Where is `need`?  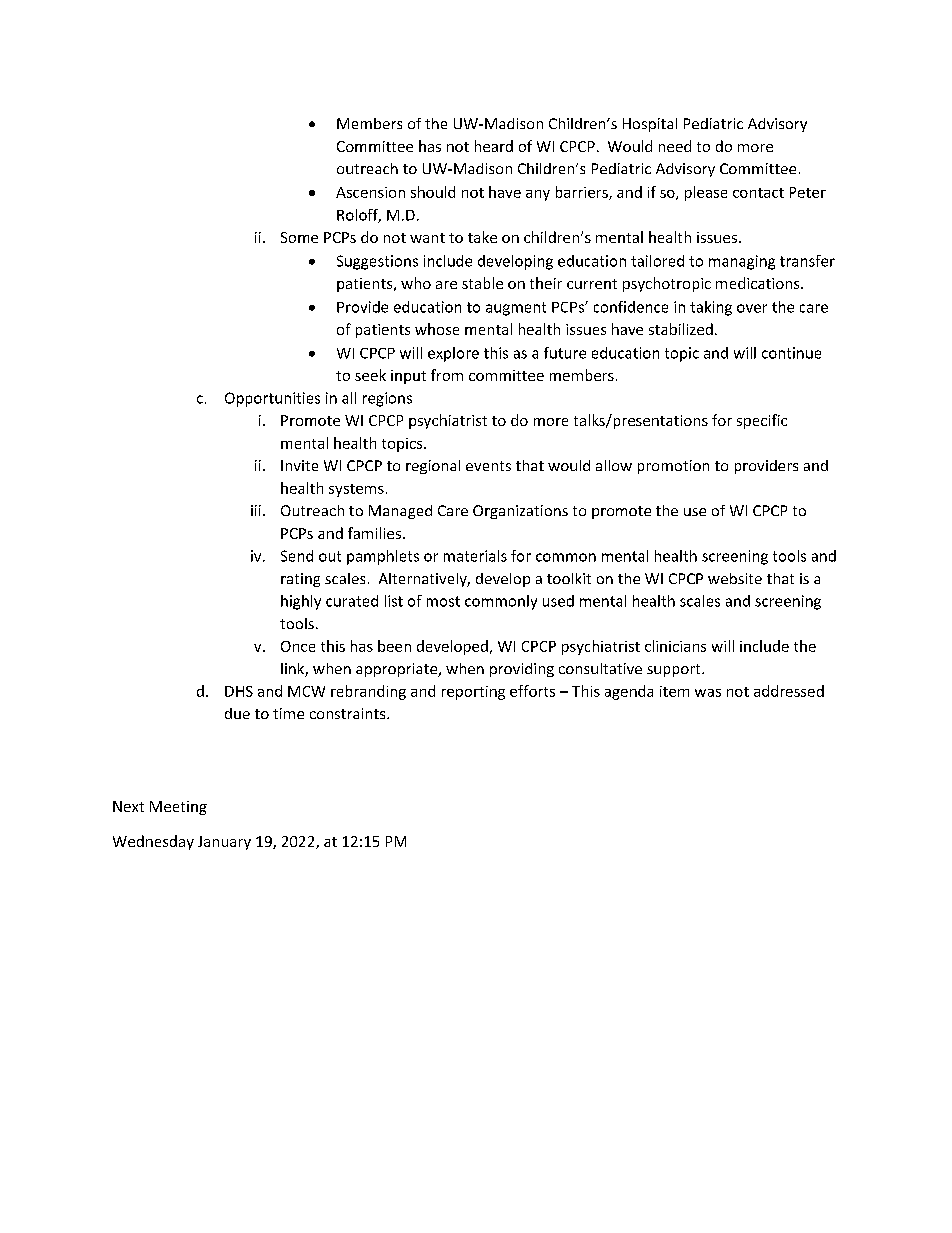
need is located at coordinates (675, 146).
